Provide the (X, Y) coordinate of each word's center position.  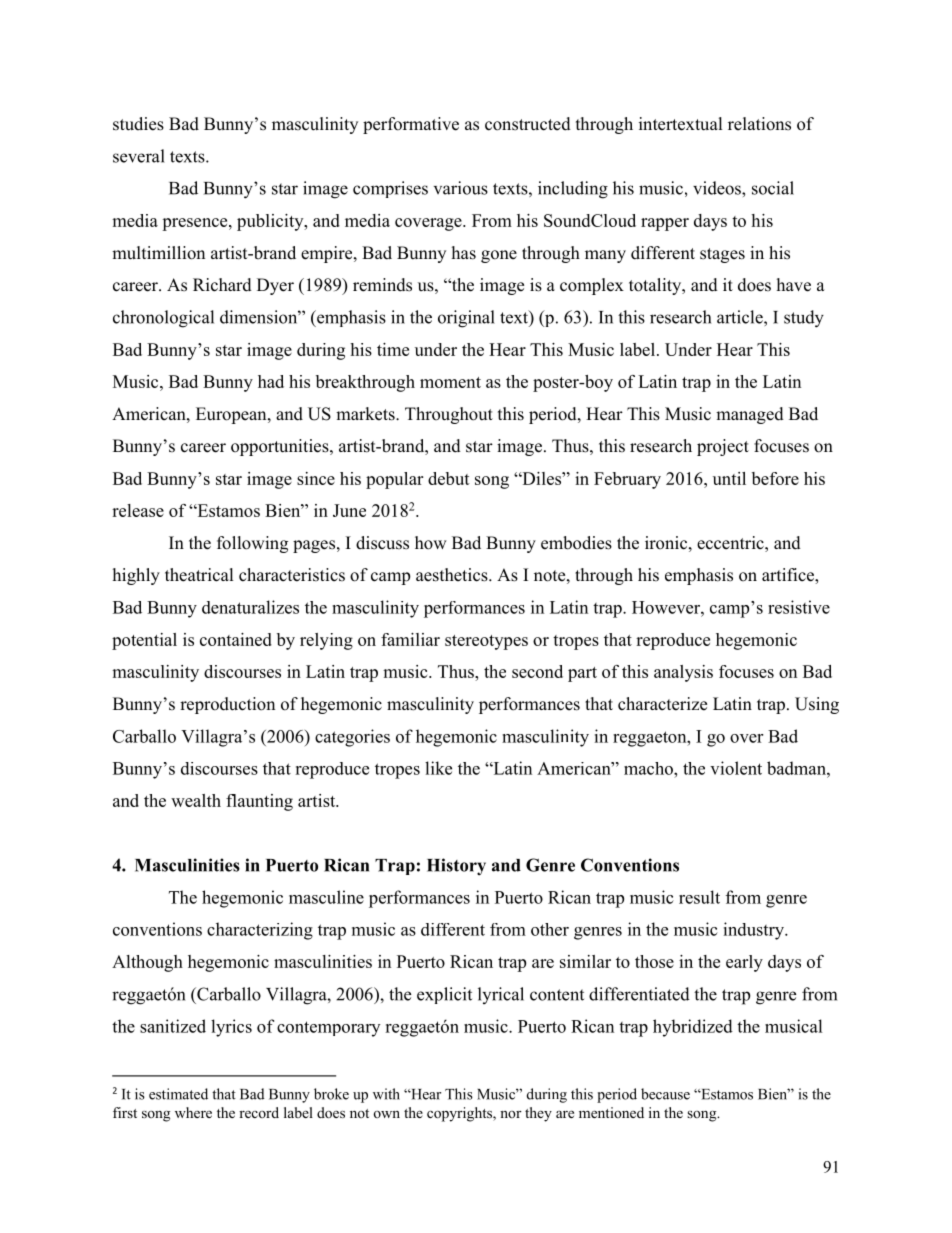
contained (236, 639)
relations (759, 124)
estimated (178, 1094)
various (461, 188)
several (139, 156)
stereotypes (486, 642)
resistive (799, 607)
